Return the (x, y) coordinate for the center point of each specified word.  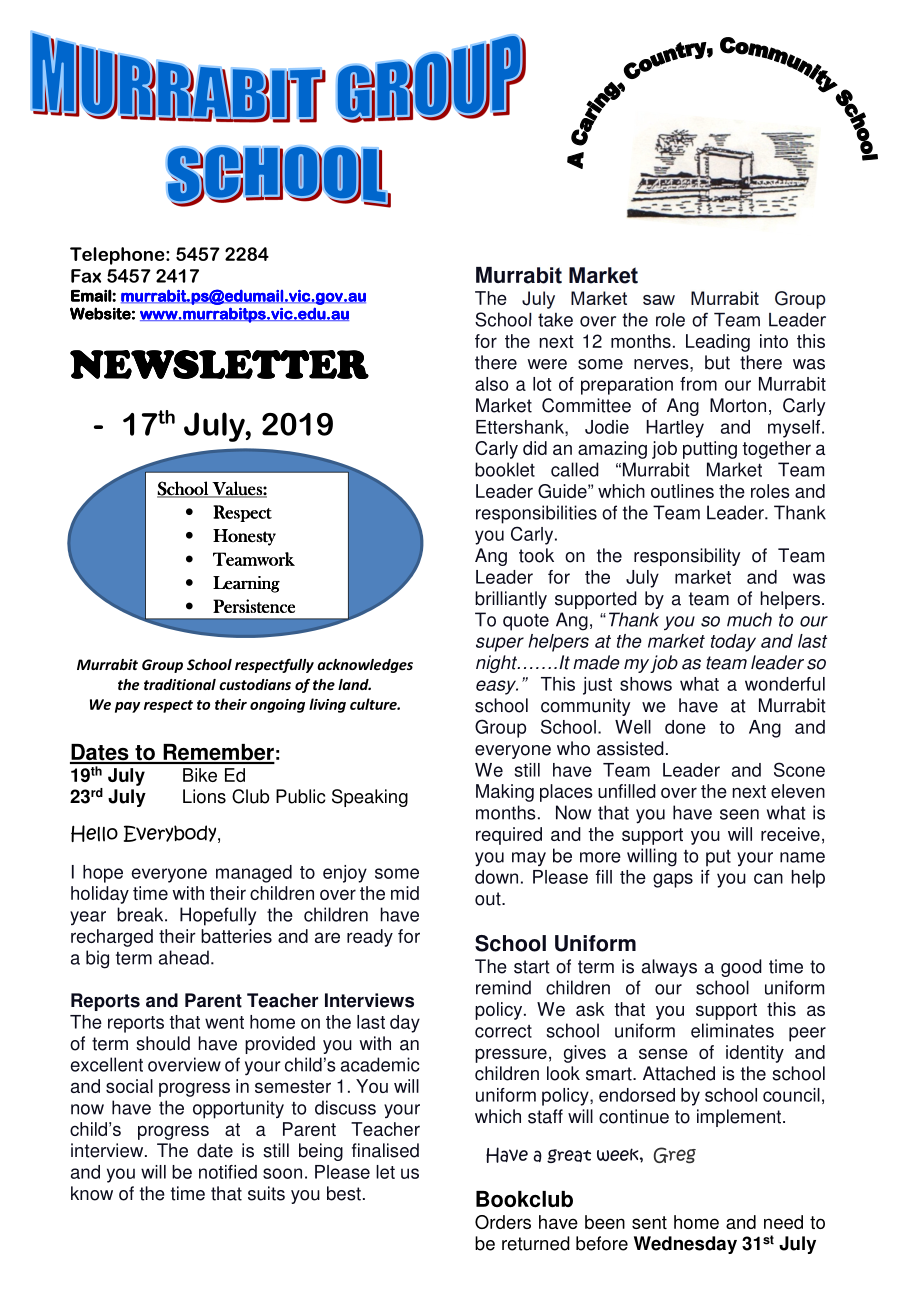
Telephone (118, 256)
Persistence (254, 606)
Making (505, 793)
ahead (184, 957)
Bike (200, 775)
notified (228, 1172)
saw (659, 300)
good (741, 968)
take (555, 320)
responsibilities (536, 514)
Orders (503, 1222)
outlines (682, 491)
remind (503, 987)
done (685, 727)
